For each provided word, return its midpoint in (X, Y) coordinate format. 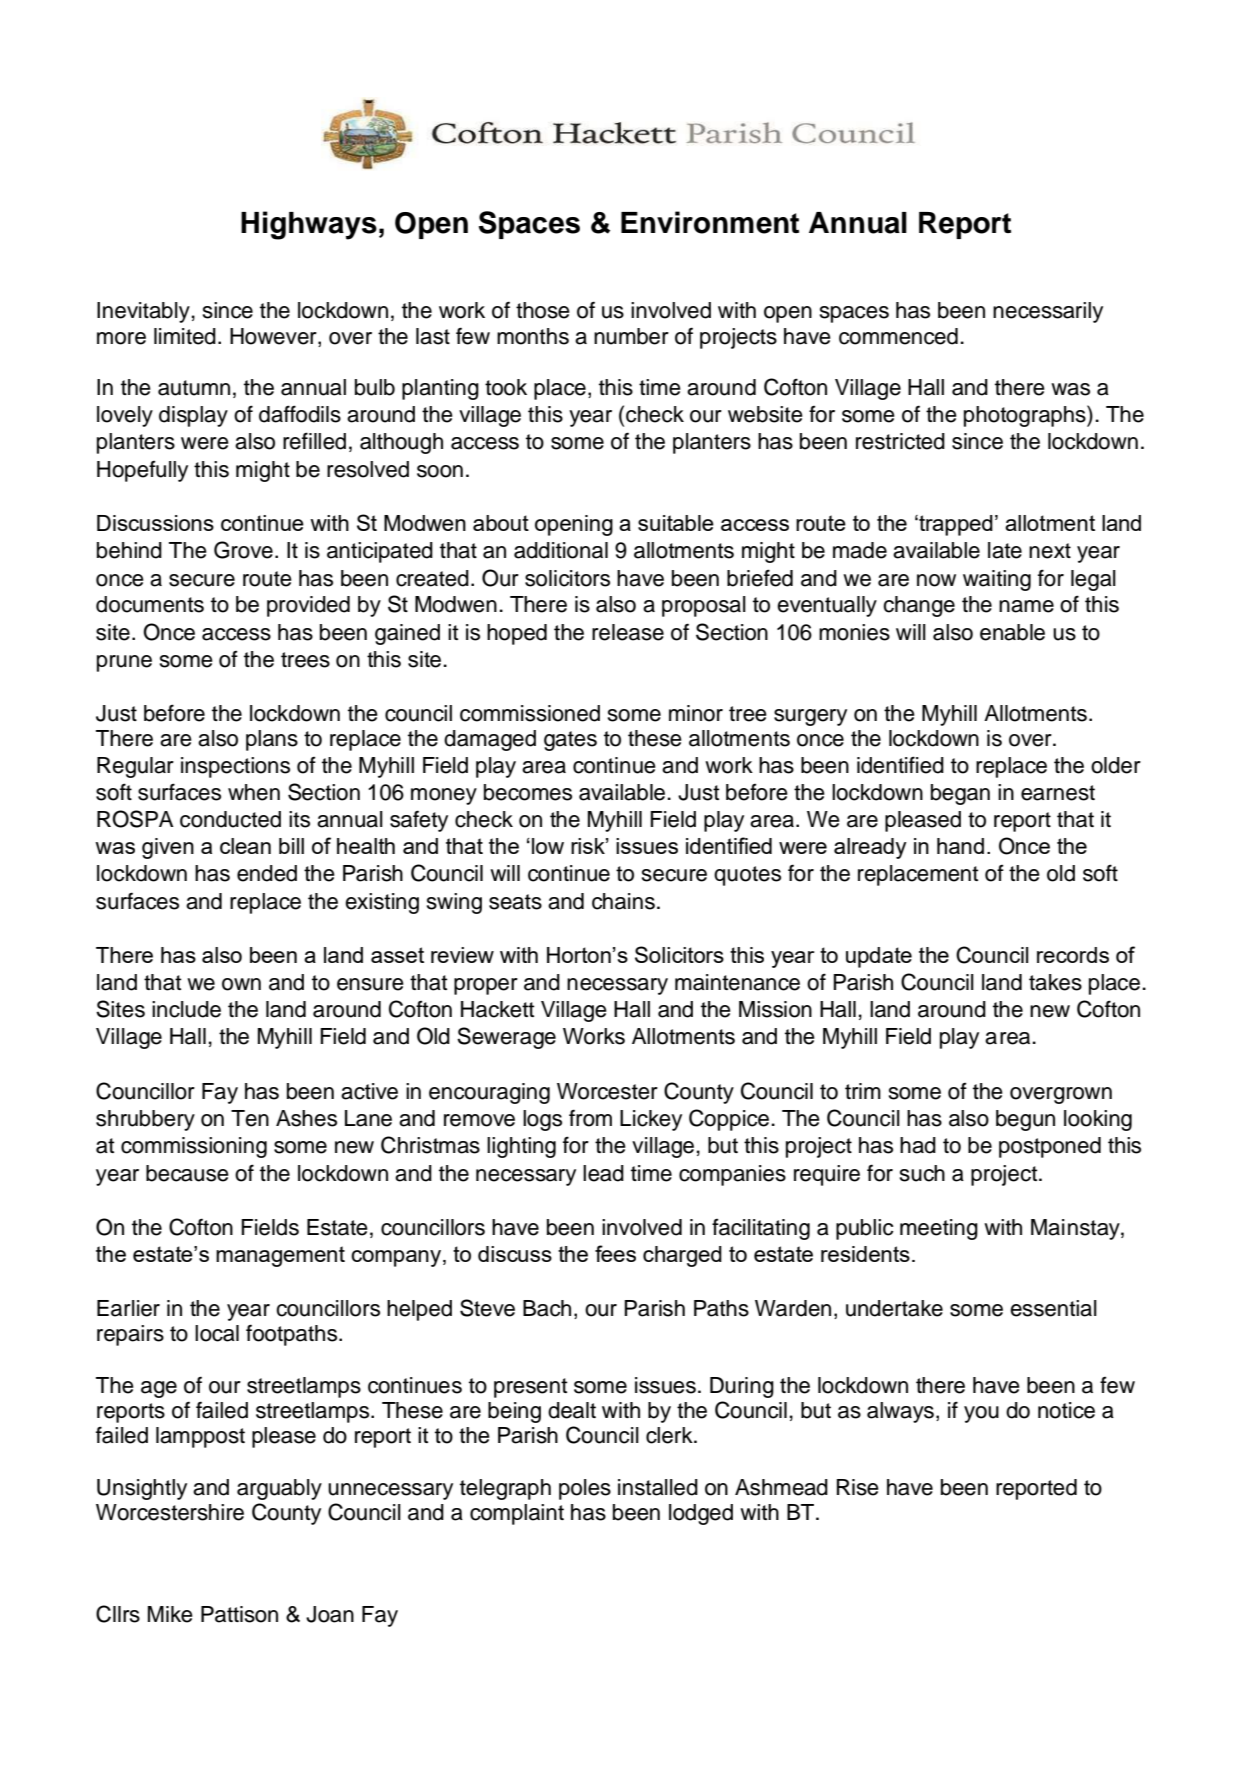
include (186, 1009)
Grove (243, 550)
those (543, 310)
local (217, 1333)
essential (1053, 1308)
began (960, 794)
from (590, 1118)
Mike (170, 1614)
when (254, 792)
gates (570, 741)
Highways (309, 225)
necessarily (1048, 312)
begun (1025, 1120)
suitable (676, 523)
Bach (547, 1308)
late (1005, 550)
